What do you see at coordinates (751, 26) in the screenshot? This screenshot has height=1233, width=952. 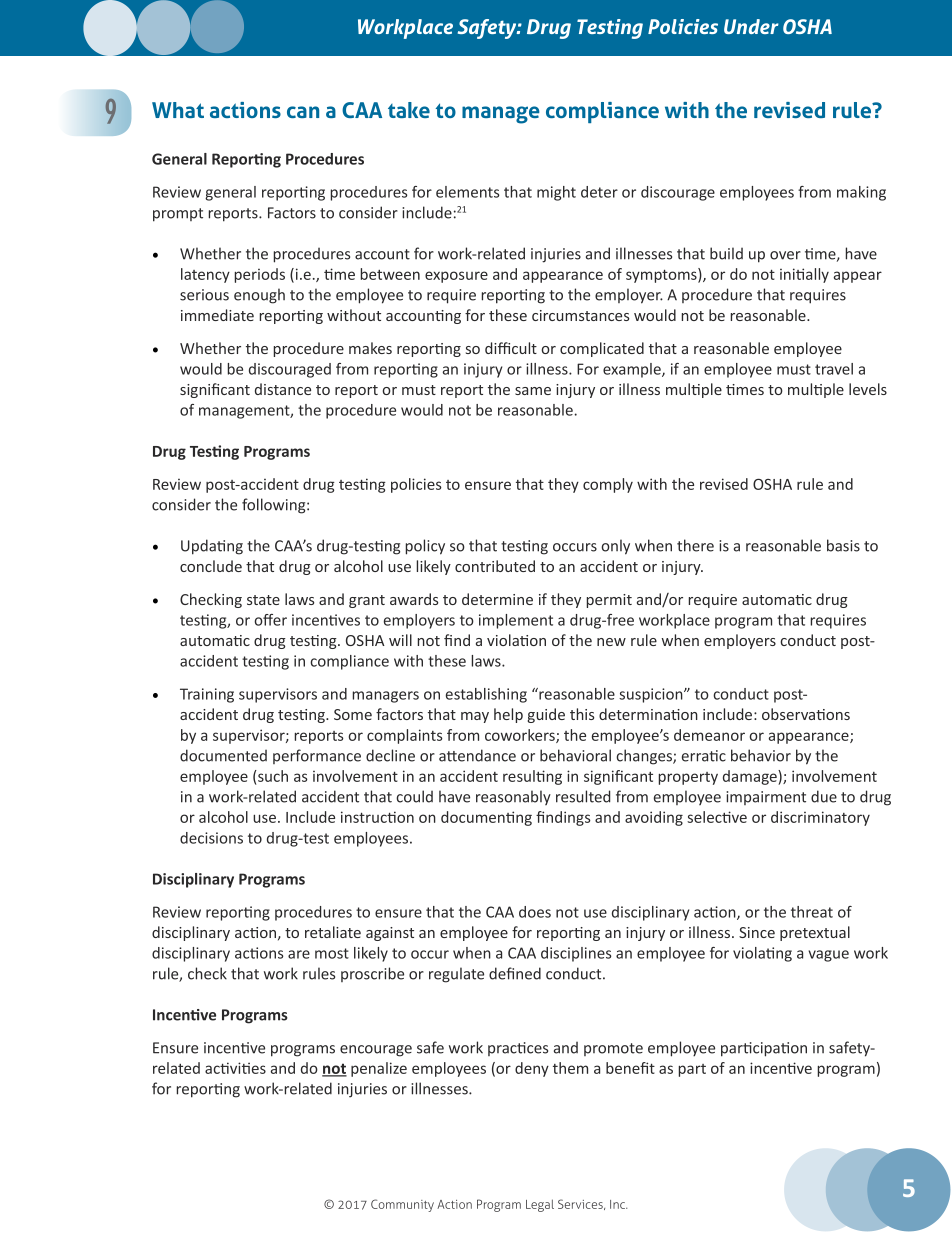 I see `Under` at bounding box center [751, 26].
